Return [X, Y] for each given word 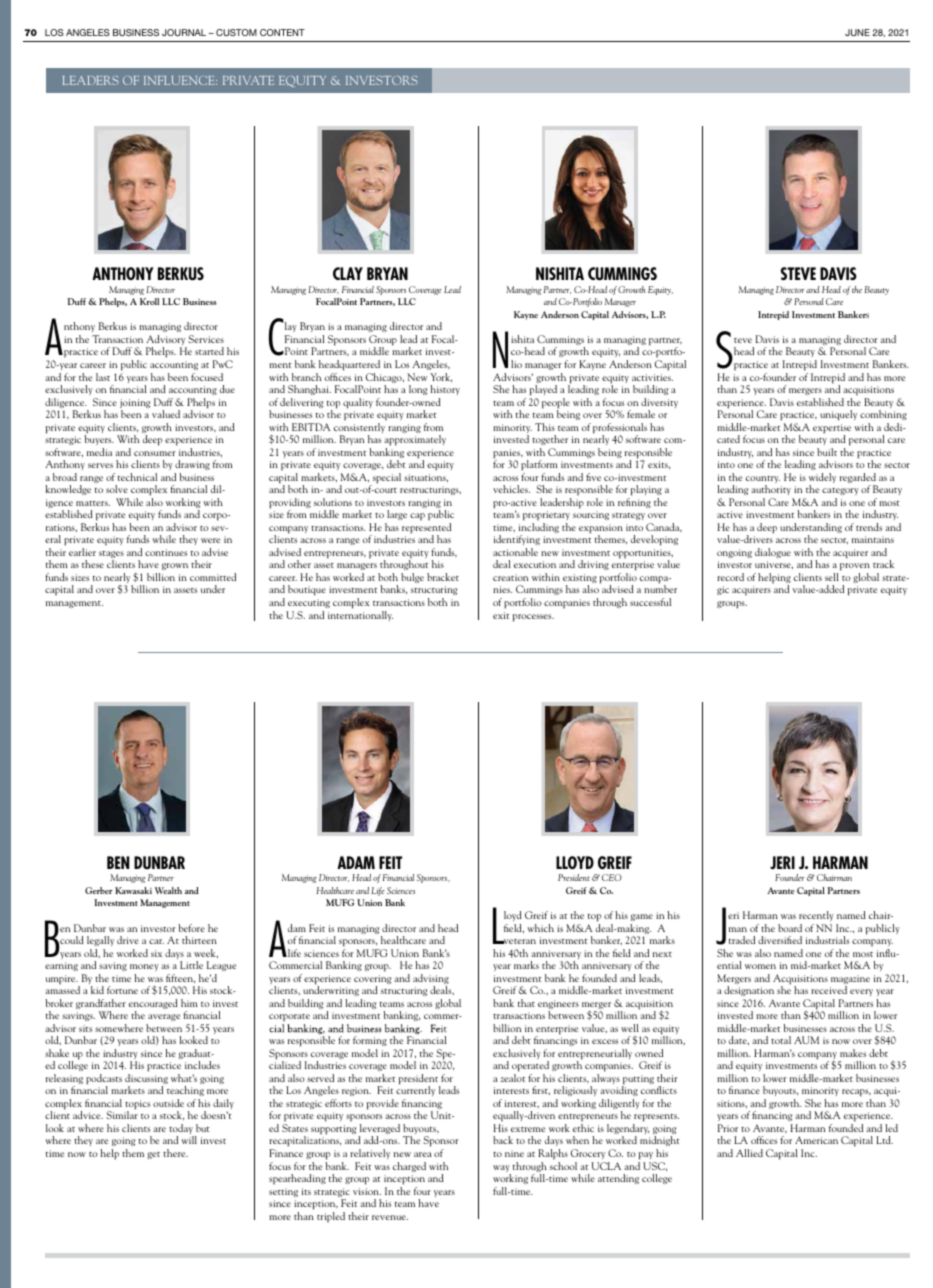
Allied [749, 1153]
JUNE [857, 32]
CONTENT [282, 32]
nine [514, 1153]
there [175, 1153]
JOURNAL [184, 32]
